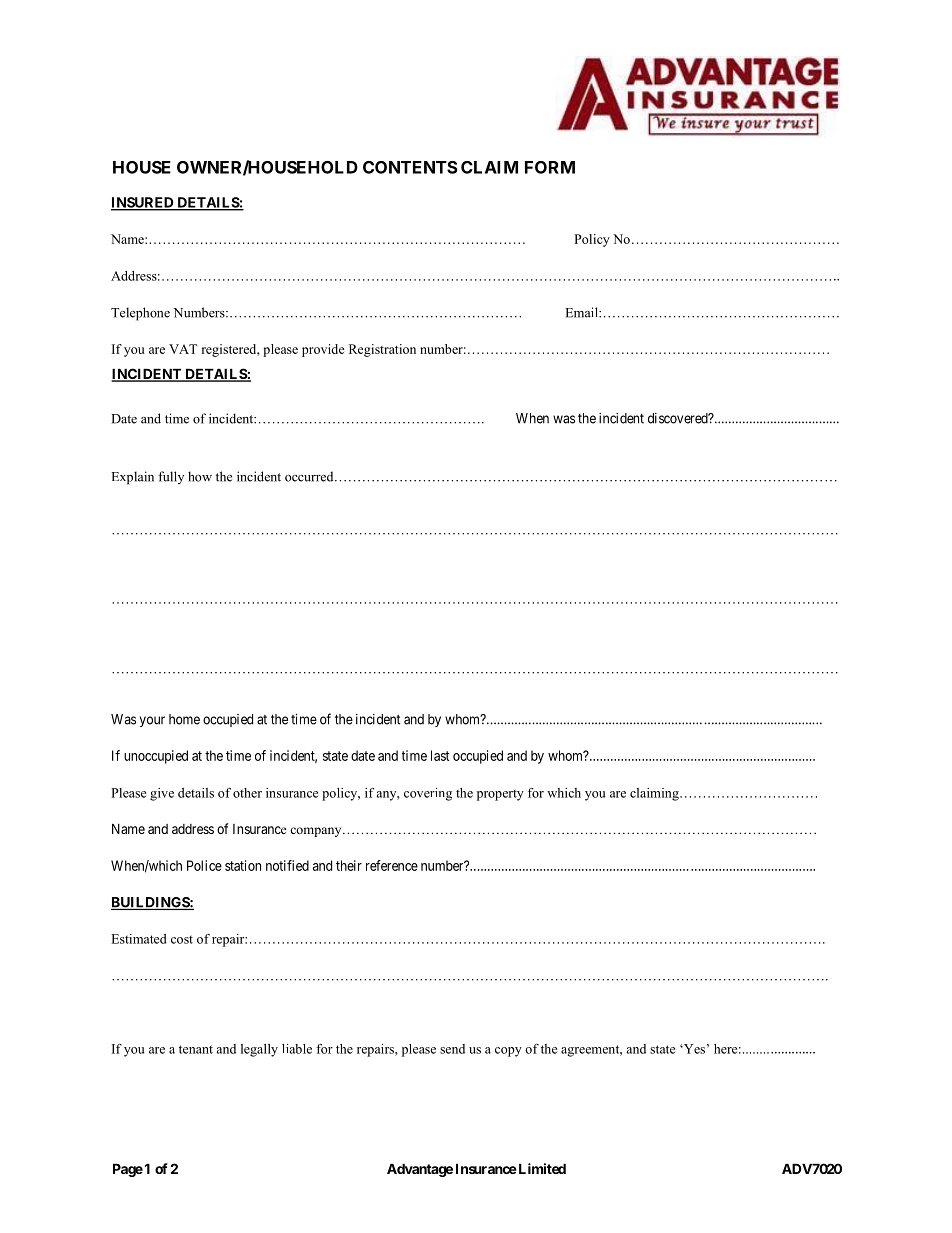  What do you see at coordinates (184, 719) in the screenshot?
I see `home` at bounding box center [184, 719].
